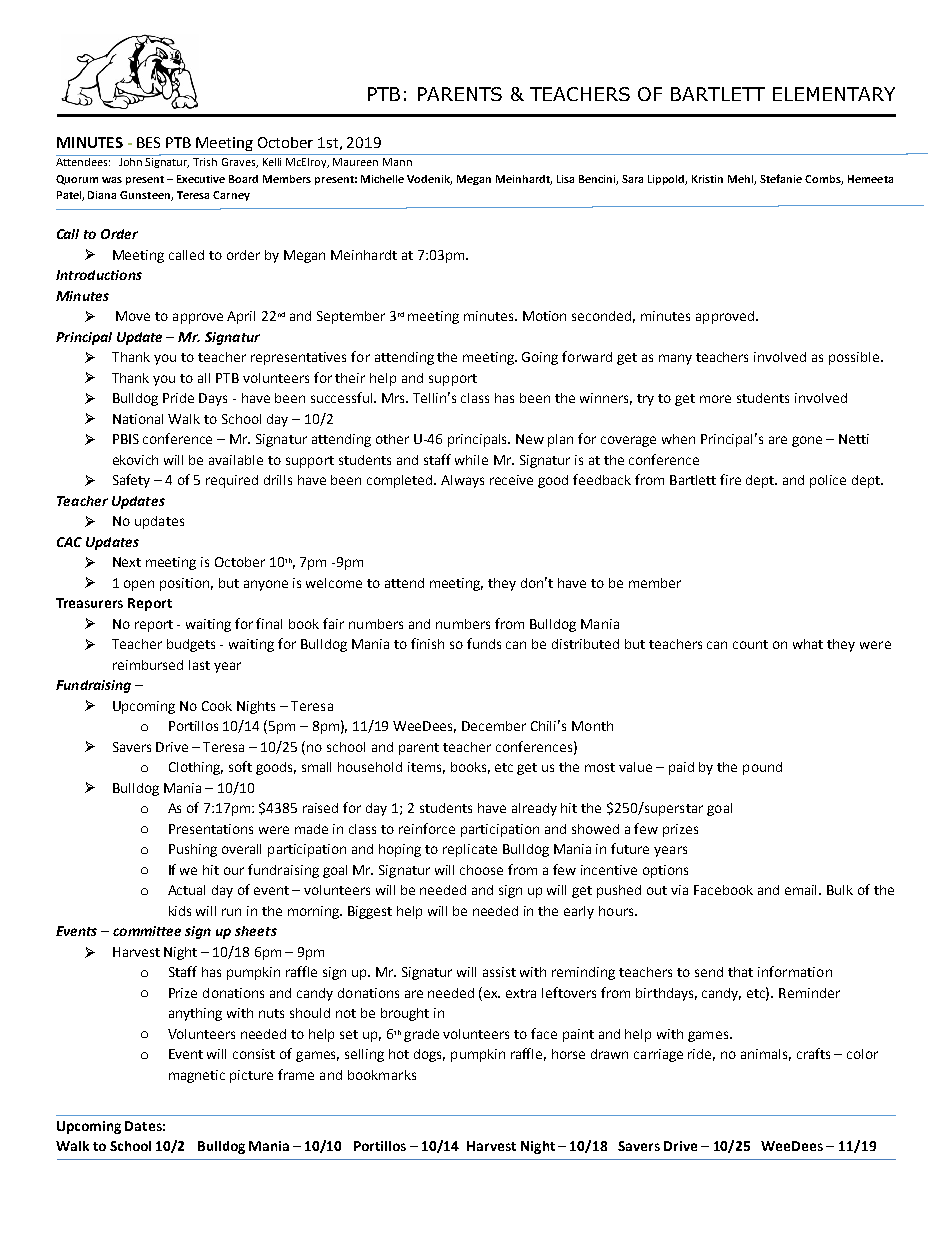  I want to click on BES, so click(148, 142).
